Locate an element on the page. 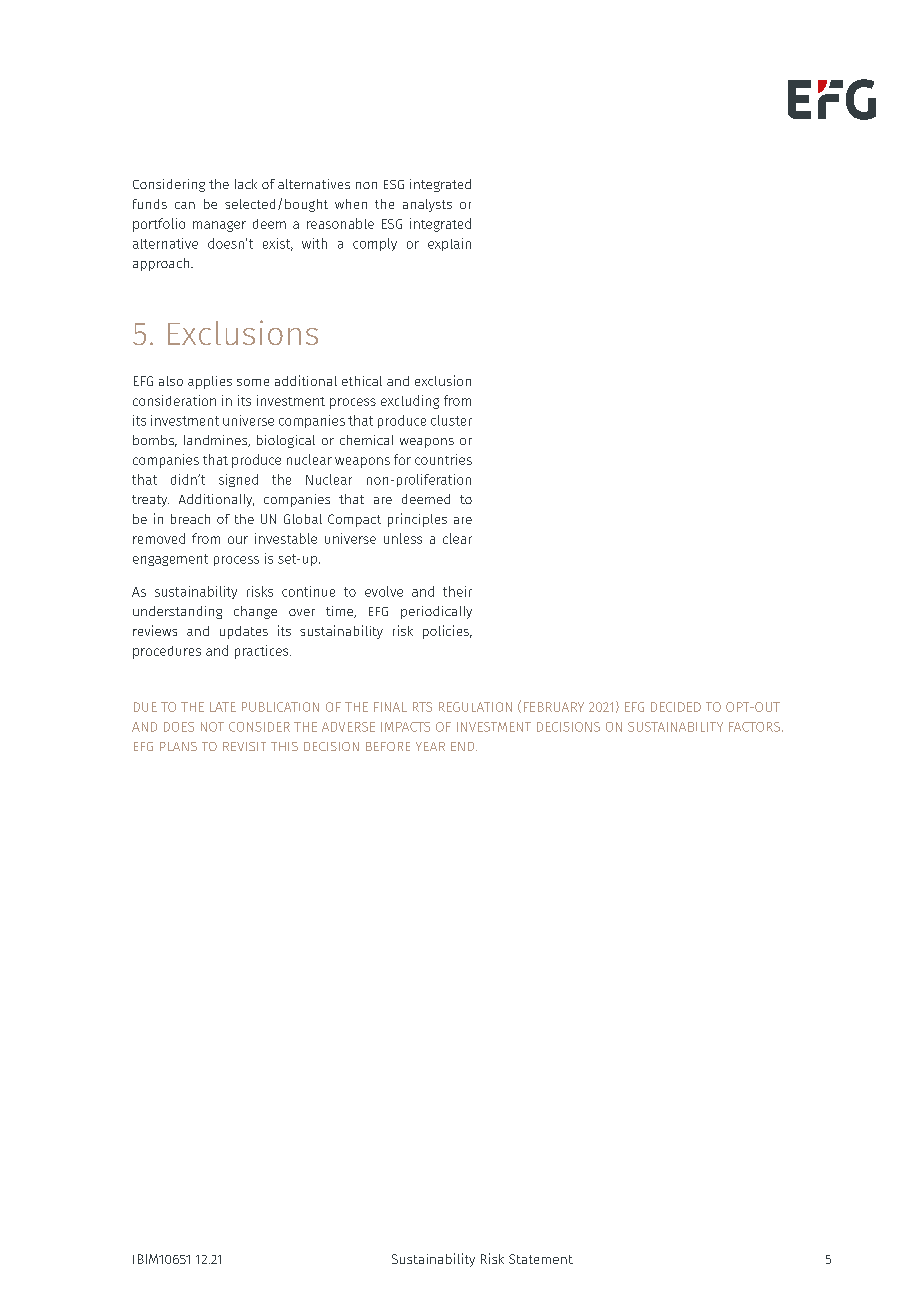 The image size is (924, 1308). signed is located at coordinates (238, 480).
